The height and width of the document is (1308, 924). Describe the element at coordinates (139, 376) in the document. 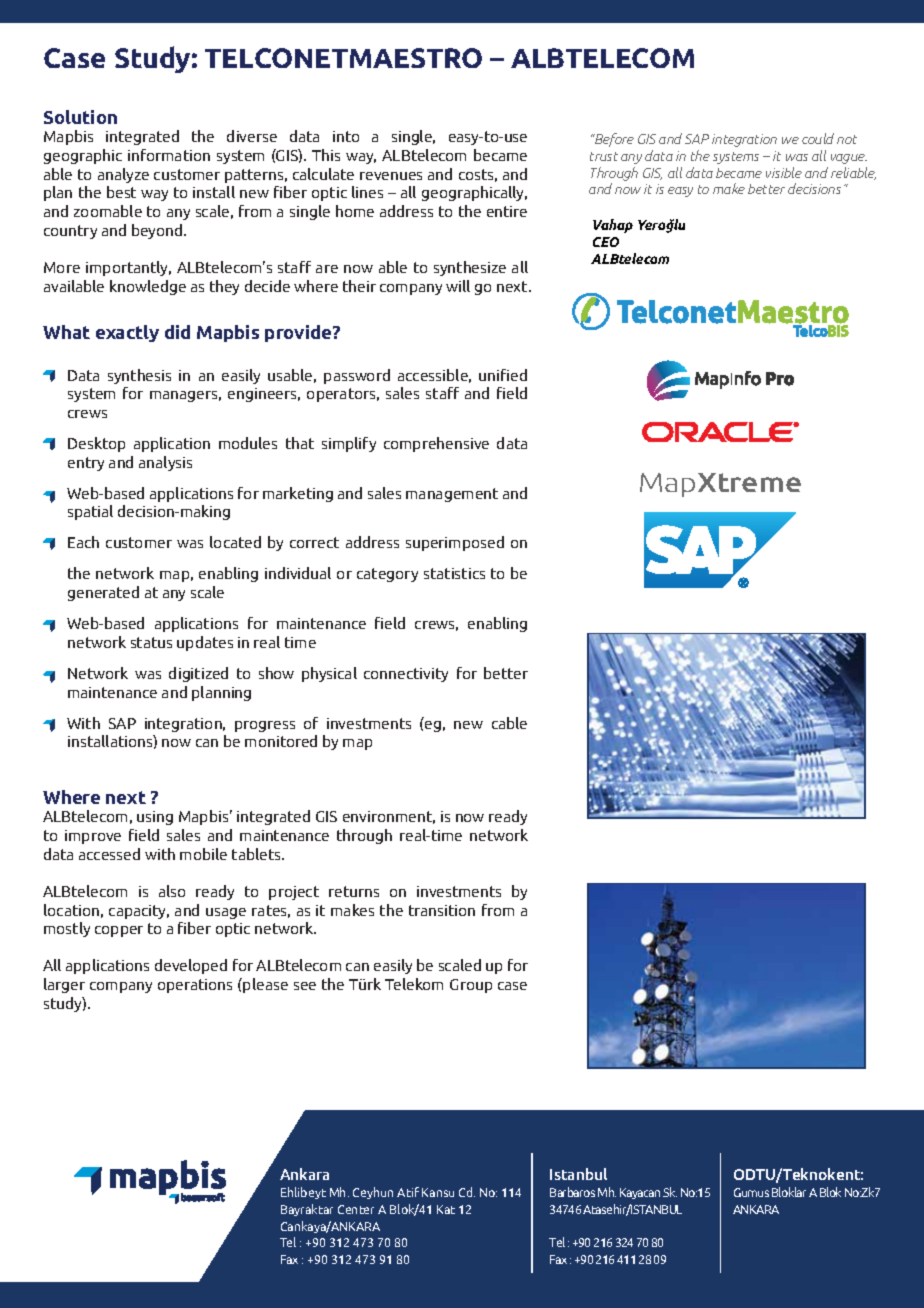

I see `synthesis` at that location.
